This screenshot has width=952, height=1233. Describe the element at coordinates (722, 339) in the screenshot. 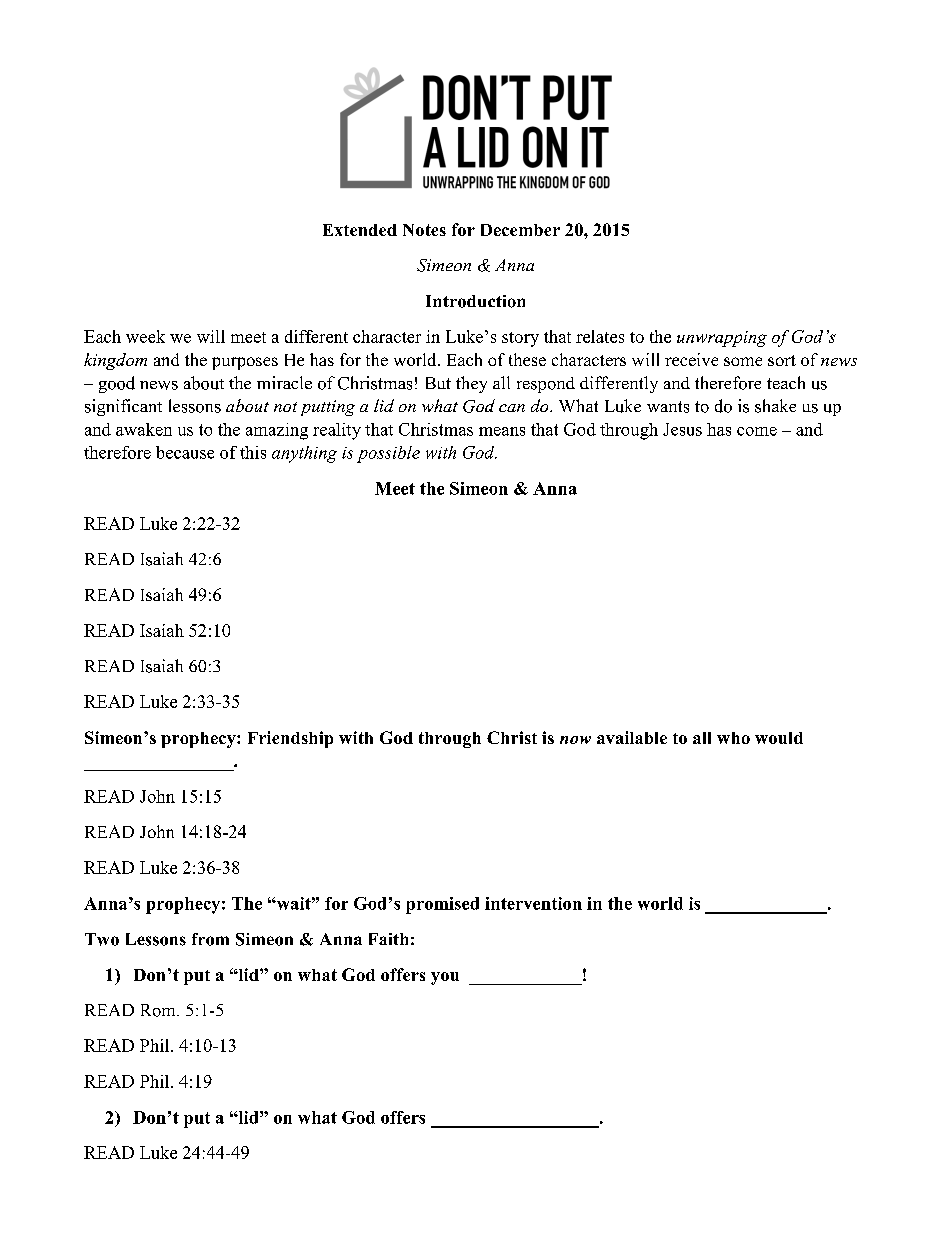

I see `unwrapping` at that location.
